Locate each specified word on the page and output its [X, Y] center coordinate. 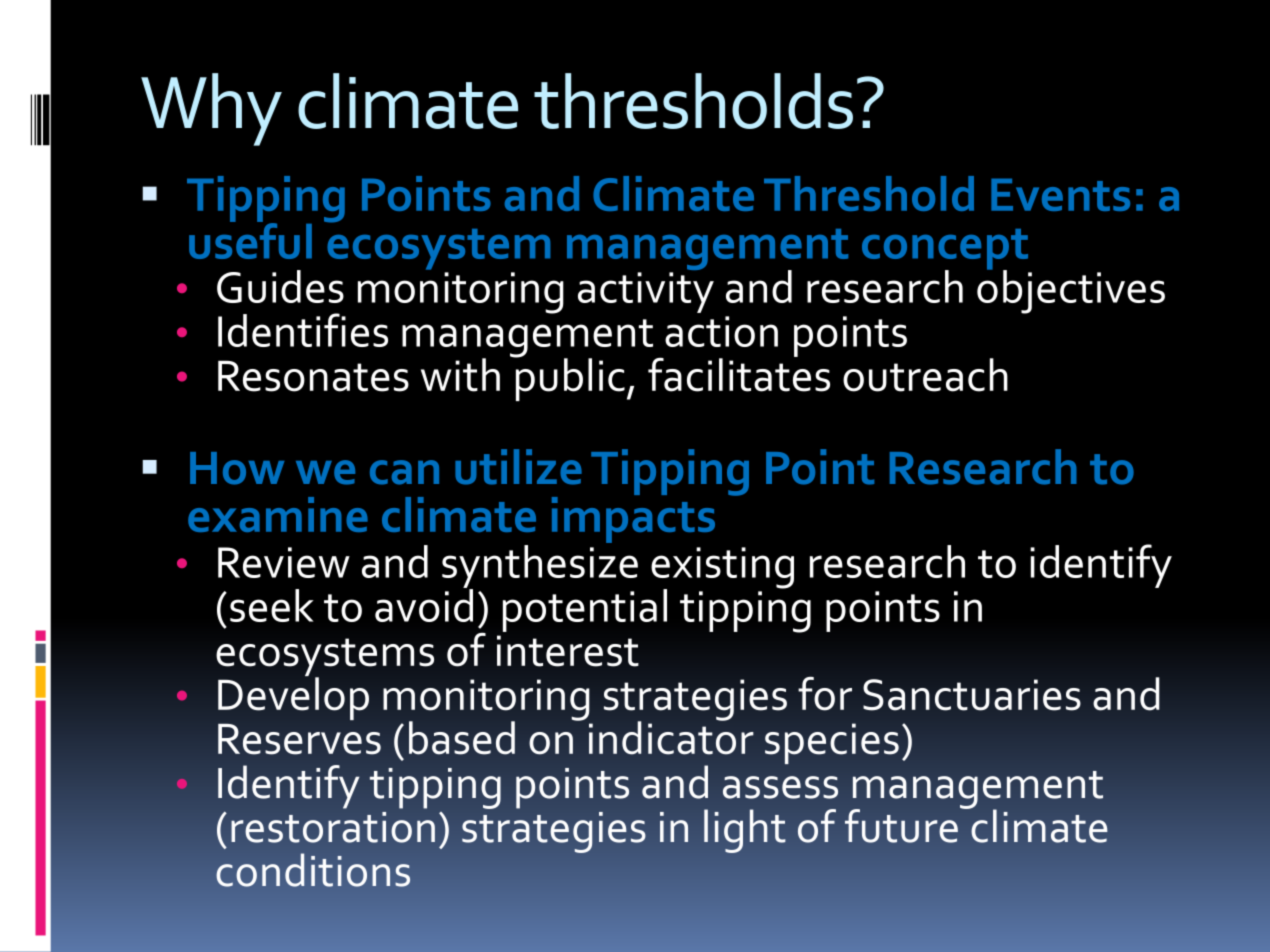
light [745, 831]
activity [646, 292]
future [901, 826]
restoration [333, 827]
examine [278, 514]
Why [211, 109]
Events [1060, 194]
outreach [925, 375]
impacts [633, 518]
